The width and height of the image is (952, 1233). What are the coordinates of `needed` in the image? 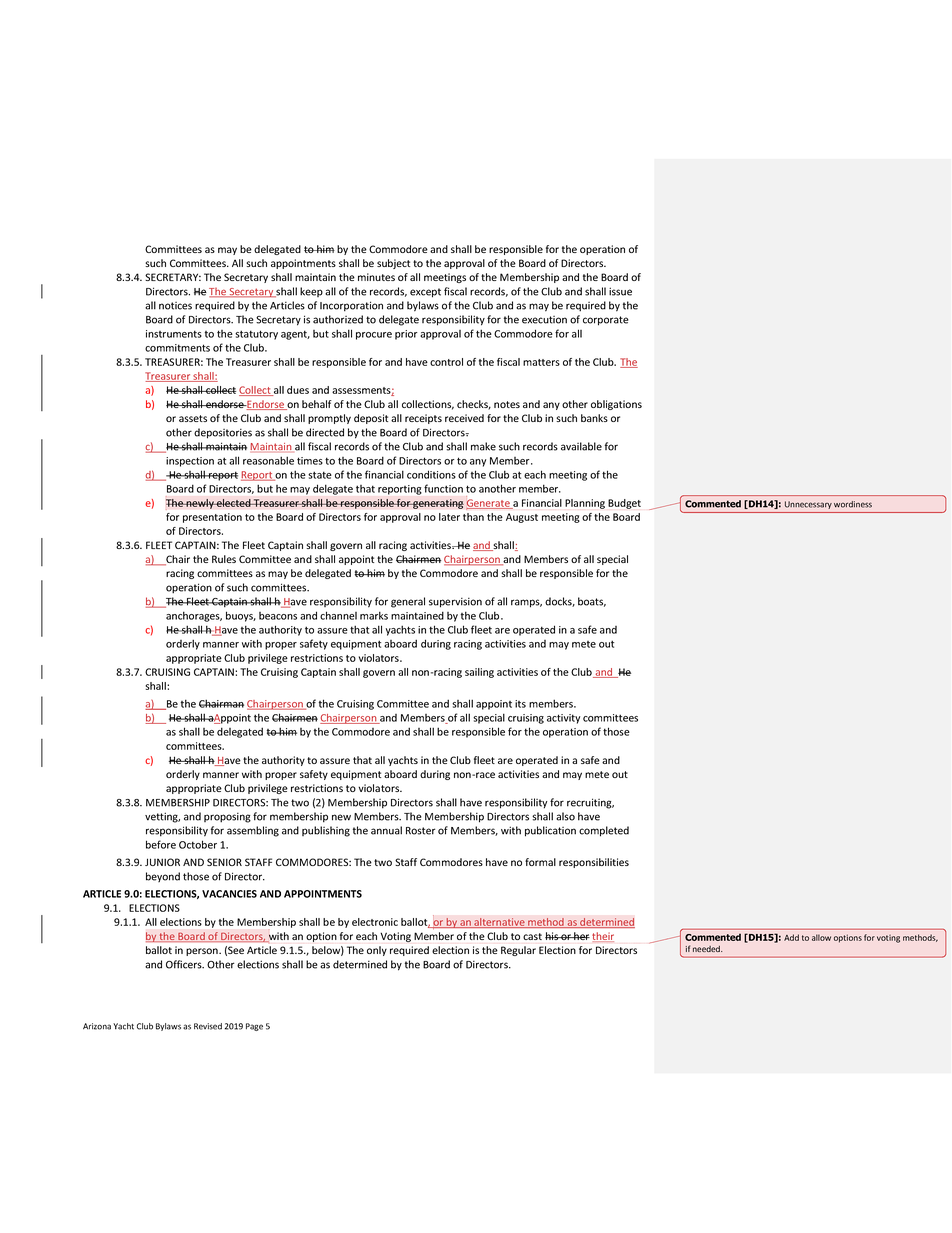 It's located at (707, 949).
